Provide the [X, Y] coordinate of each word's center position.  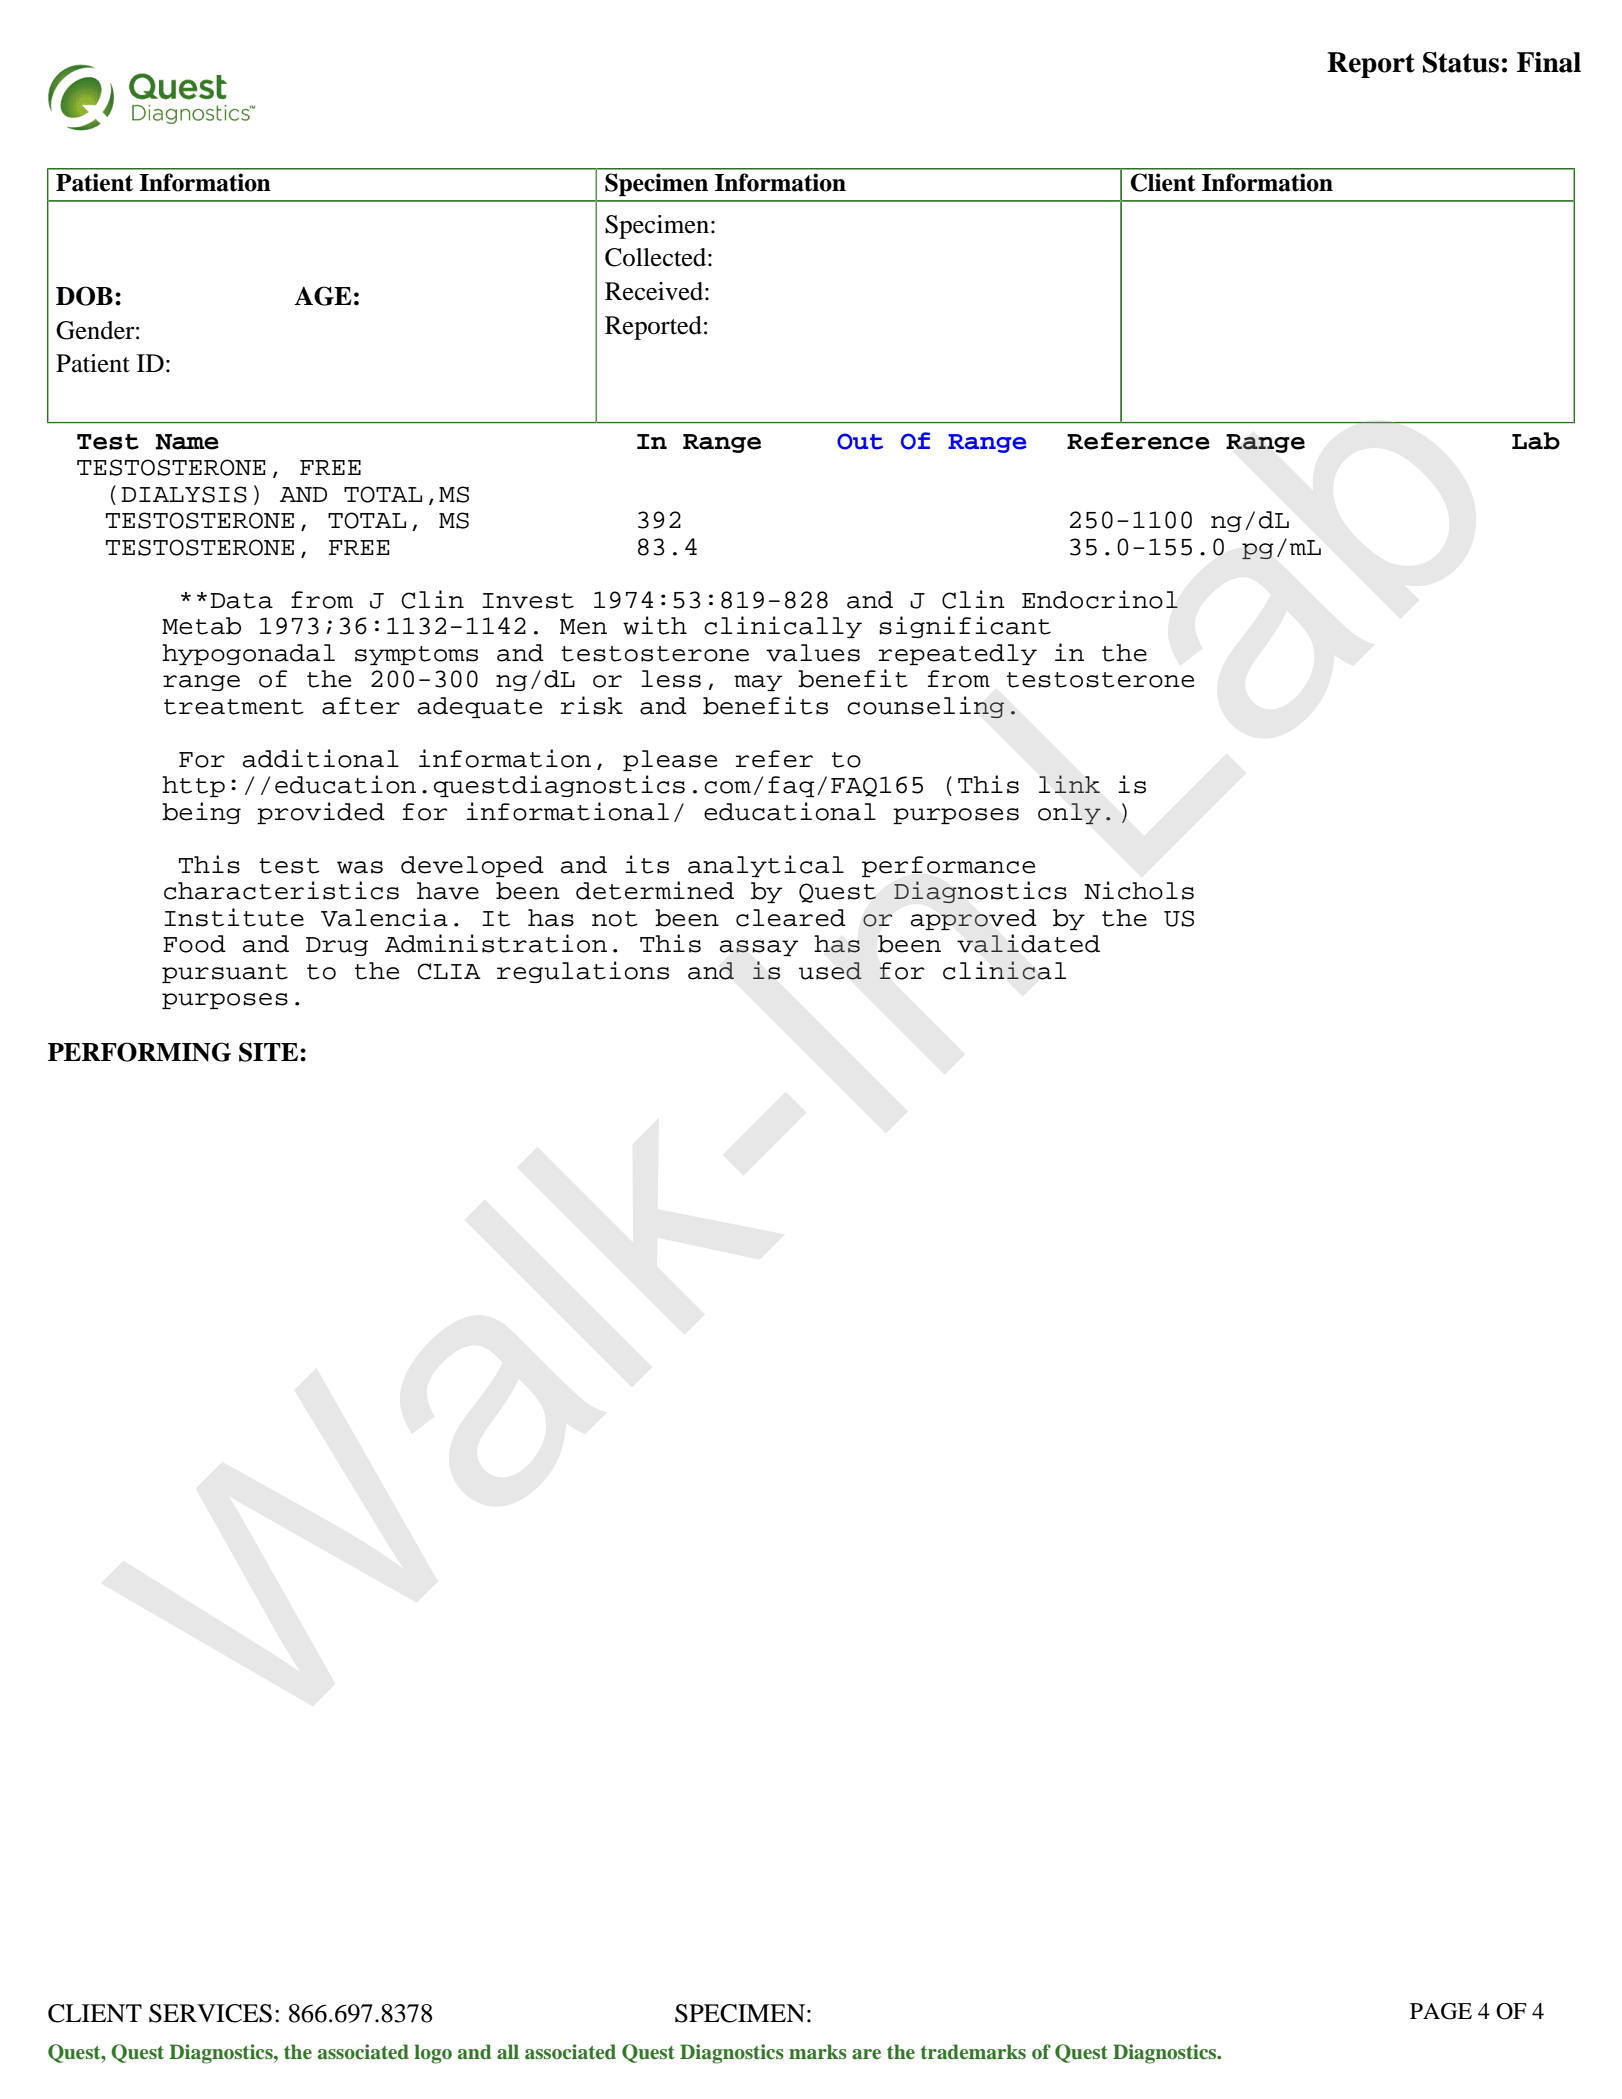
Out [860, 441]
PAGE [1441, 2011]
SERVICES [210, 2013]
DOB [84, 296]
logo [433, 2054]
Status [1461, 62]
